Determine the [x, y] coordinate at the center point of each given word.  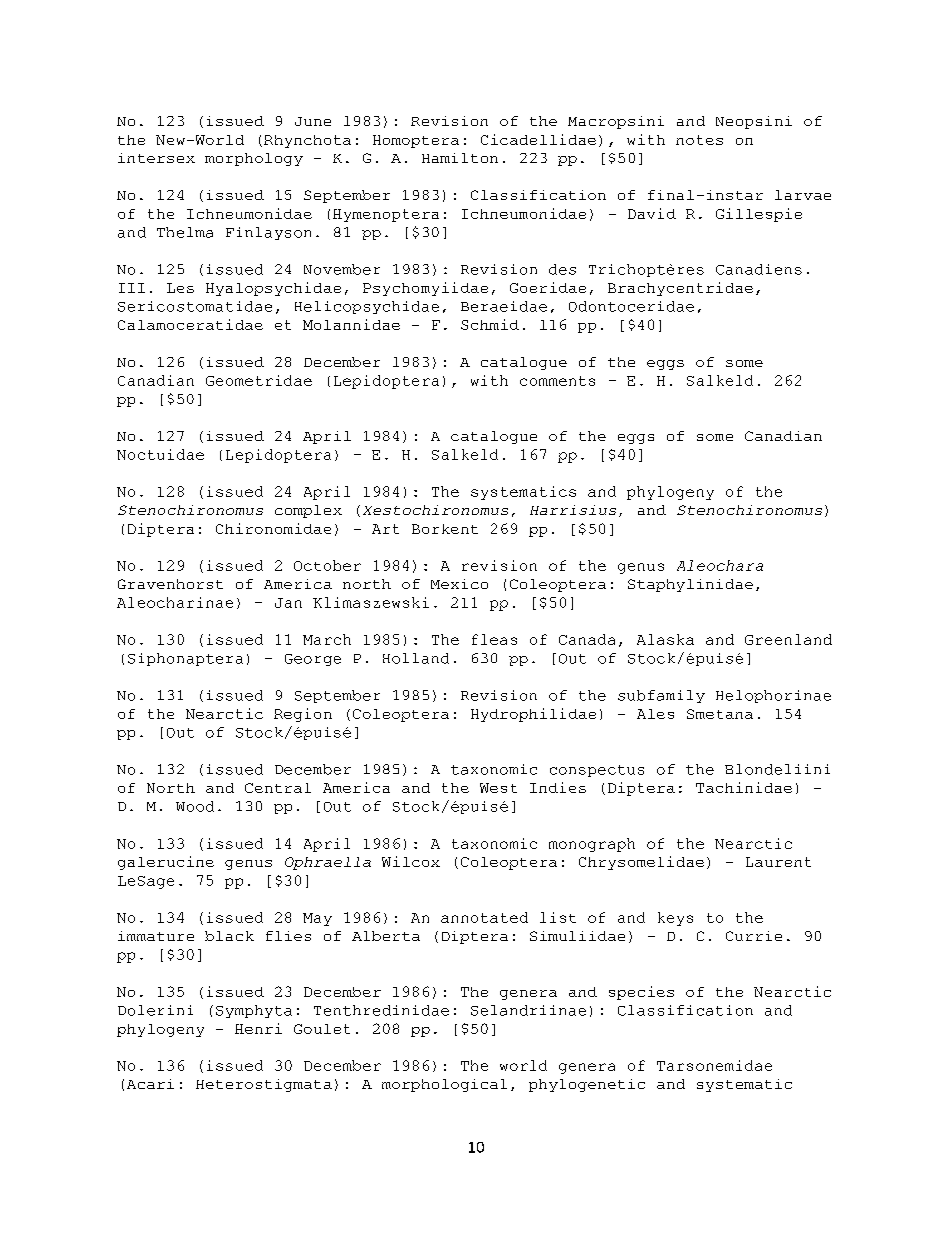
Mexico [459, 584]
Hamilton [460, 158]
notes [699, 140]
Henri [258, 1028]
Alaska [665, 639]
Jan [288, 603]
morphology [254, 159]
